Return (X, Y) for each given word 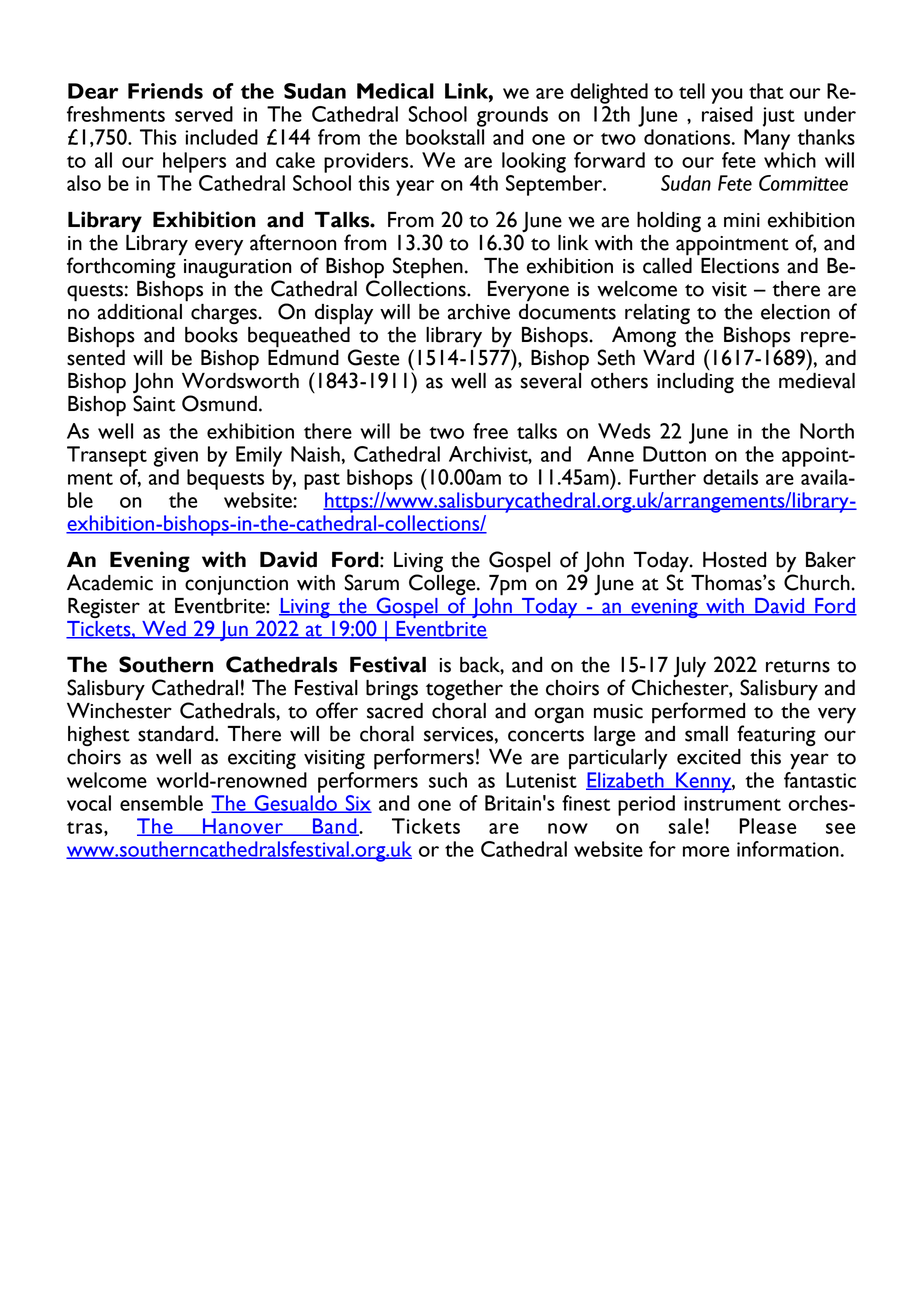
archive (479, 312)
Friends (165, 91)
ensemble (161, 803)
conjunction (236, 585)
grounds (512, 116)
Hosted (734, 560)
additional (140, 312)
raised (727, 114)
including (695, 383)
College (443, 584)
